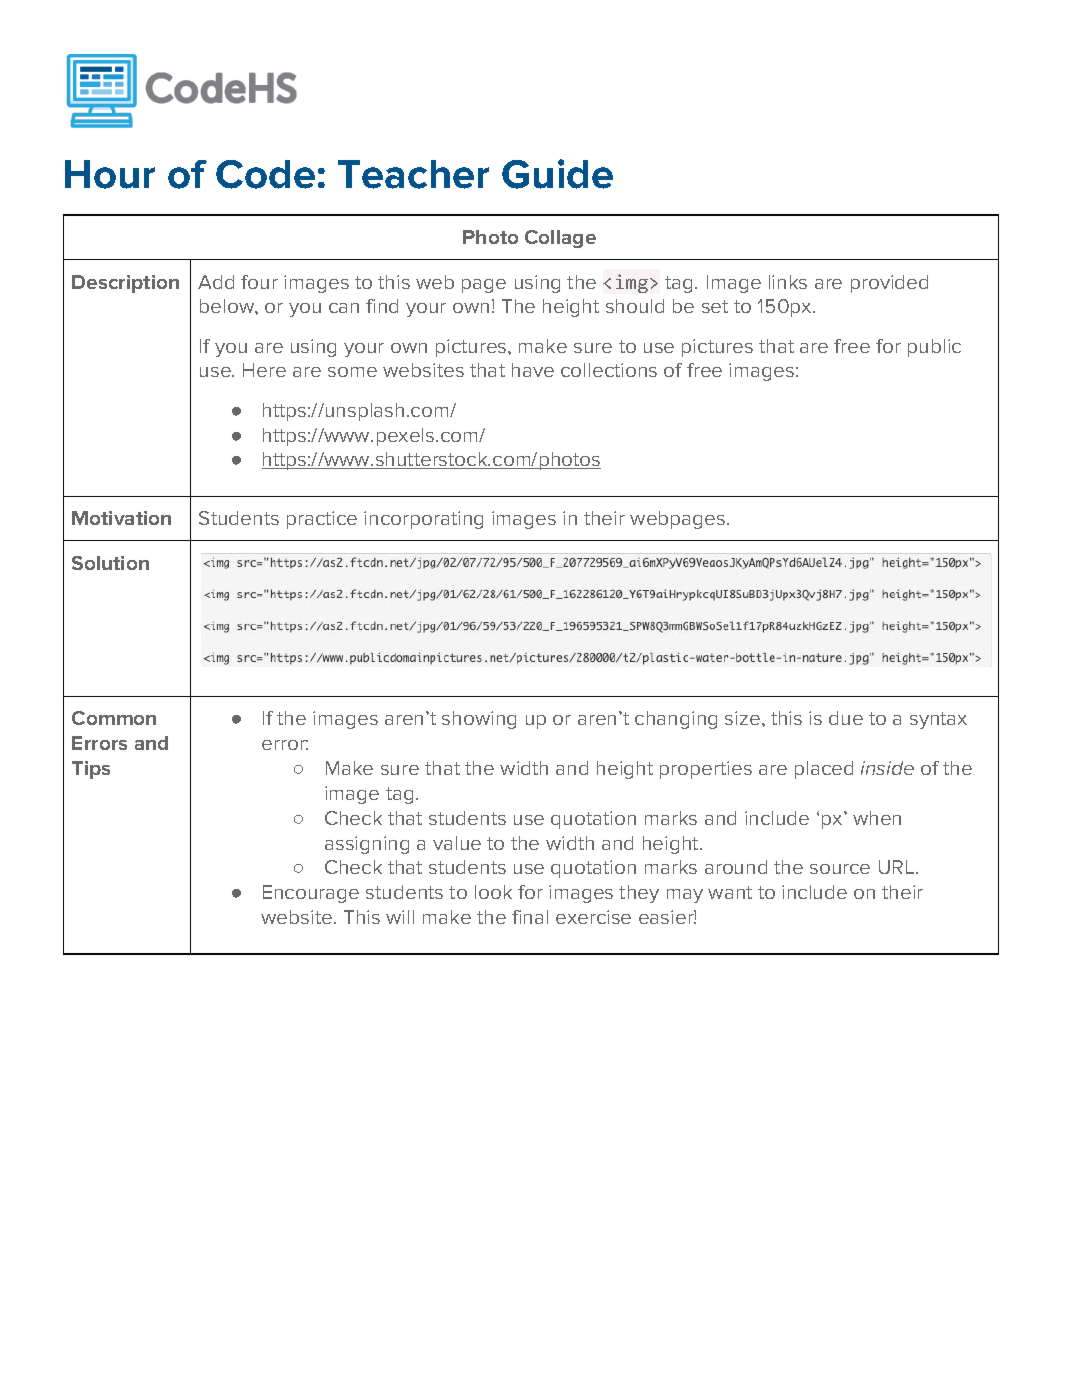  What do you see at coordinates (311, 894) in the page?
I see `Encourage` at bounding box center [311, 894].
